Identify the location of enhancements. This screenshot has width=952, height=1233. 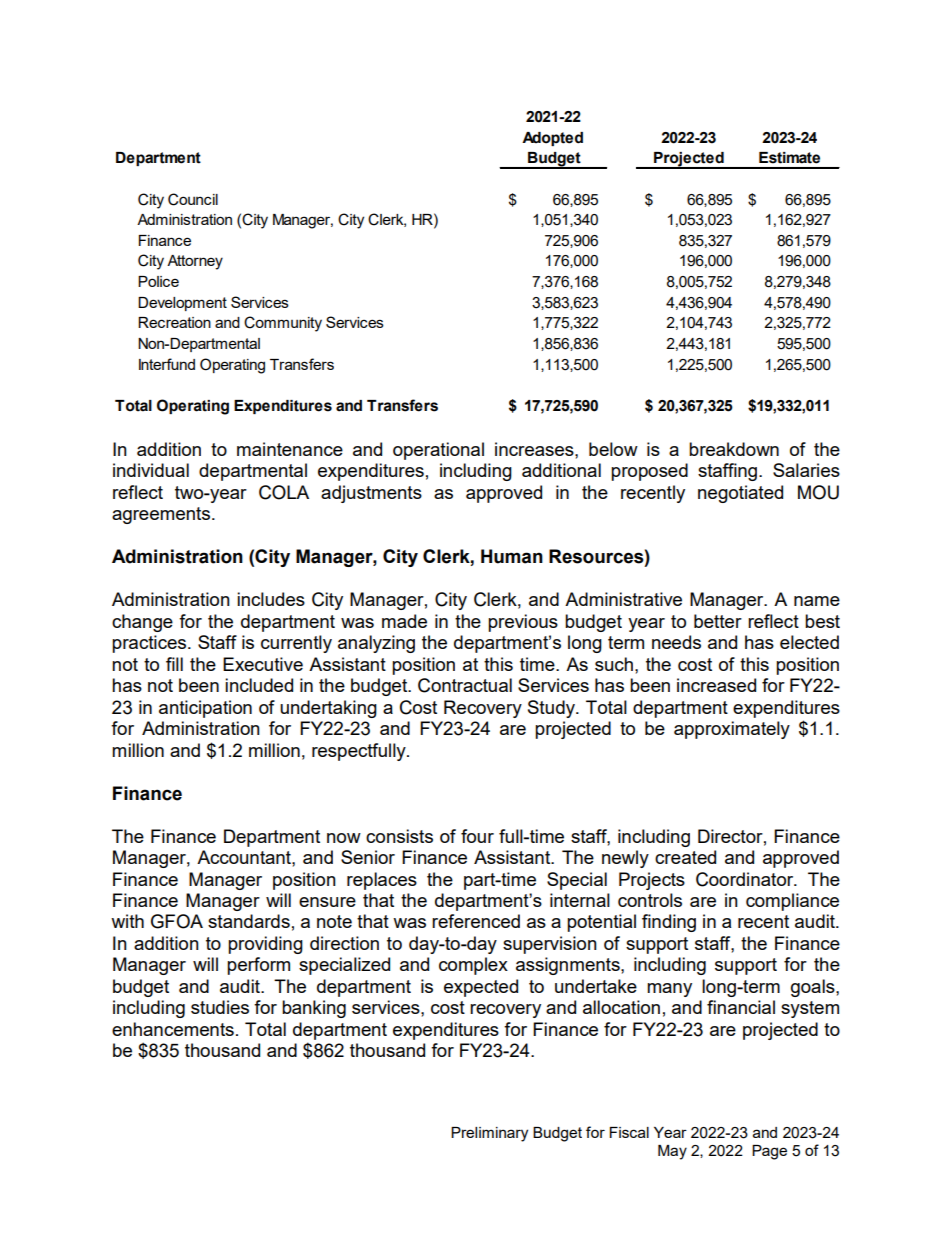
(173, 1029).
